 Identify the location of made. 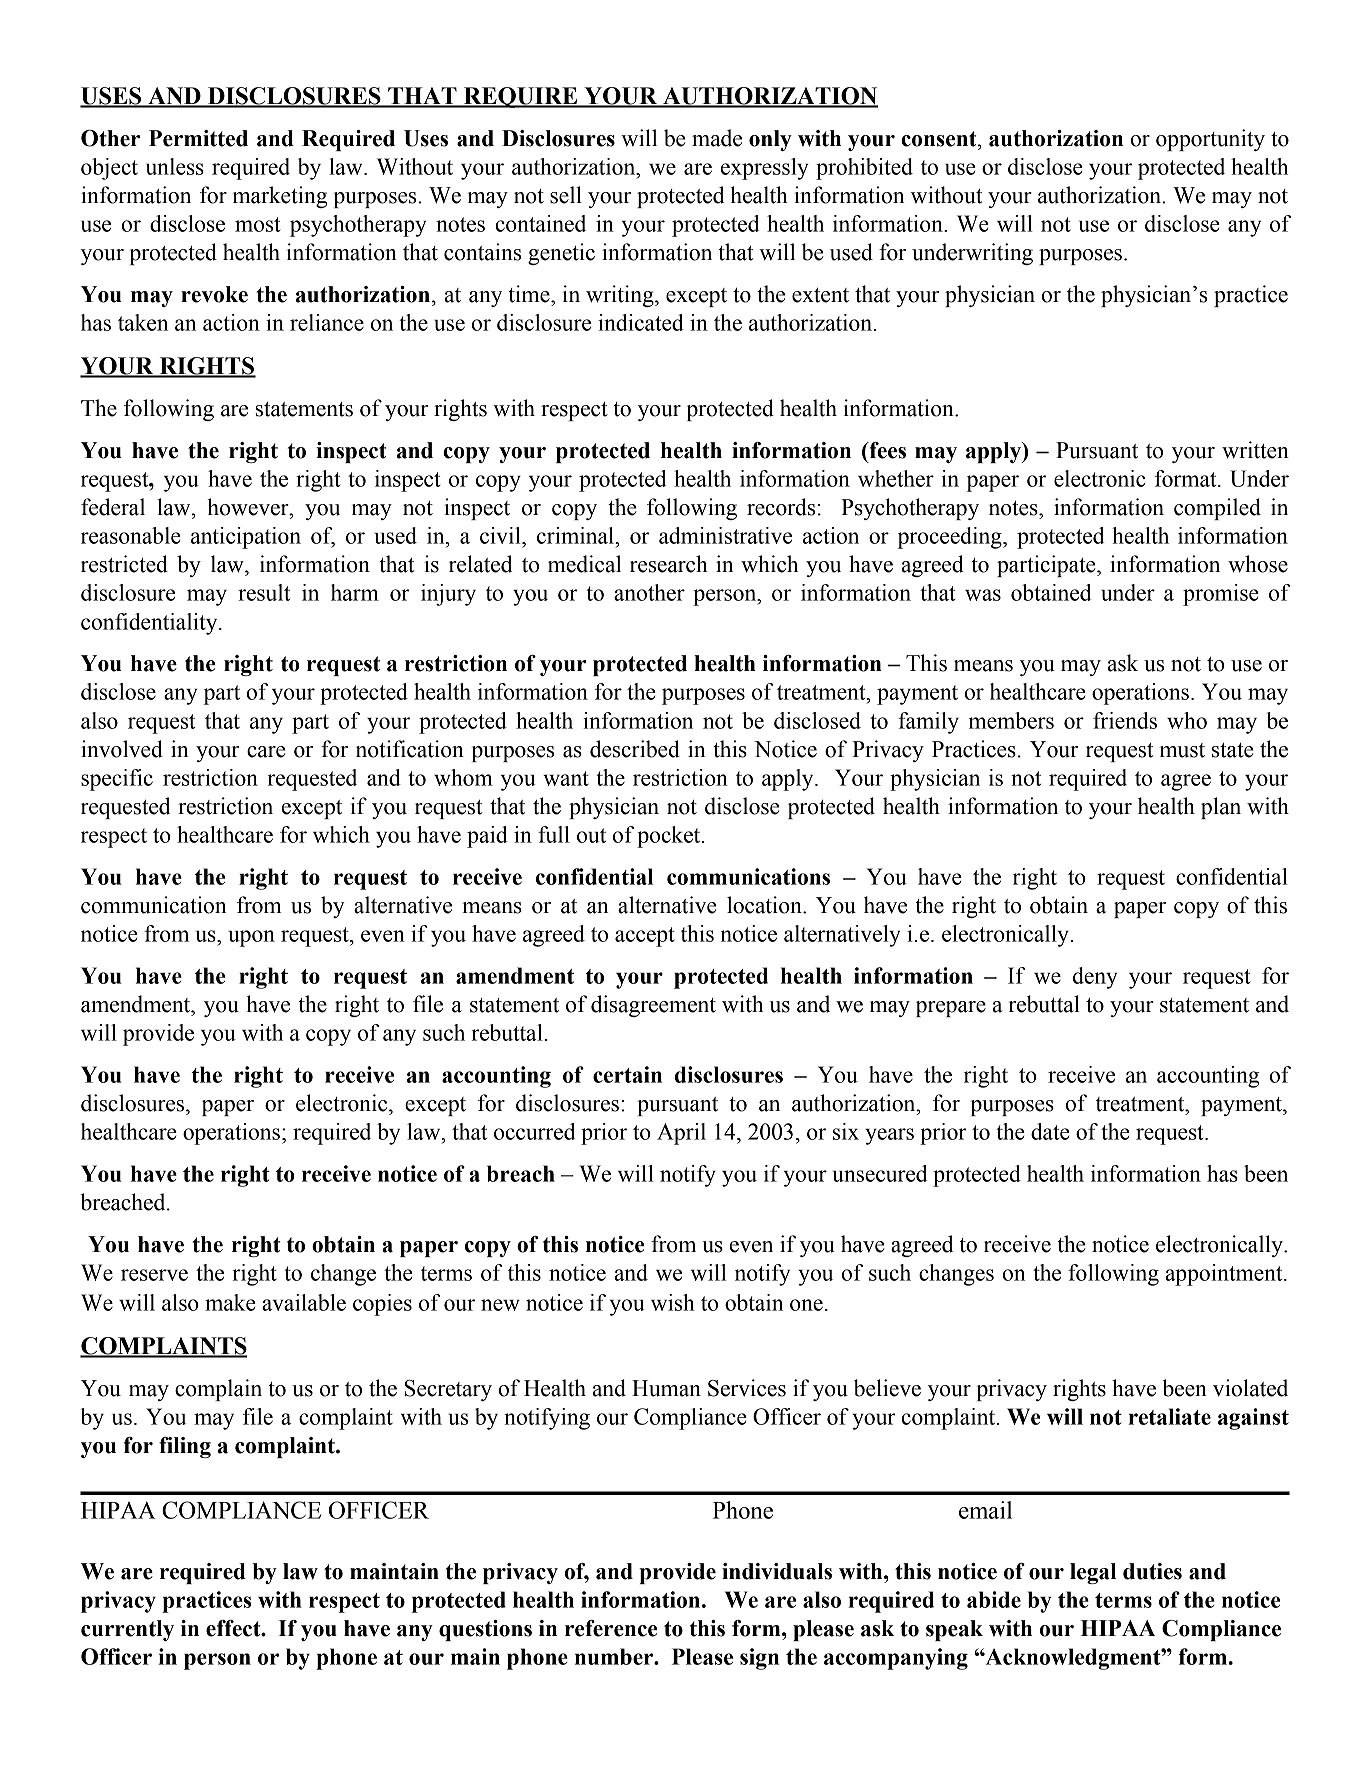
(717, 138).
